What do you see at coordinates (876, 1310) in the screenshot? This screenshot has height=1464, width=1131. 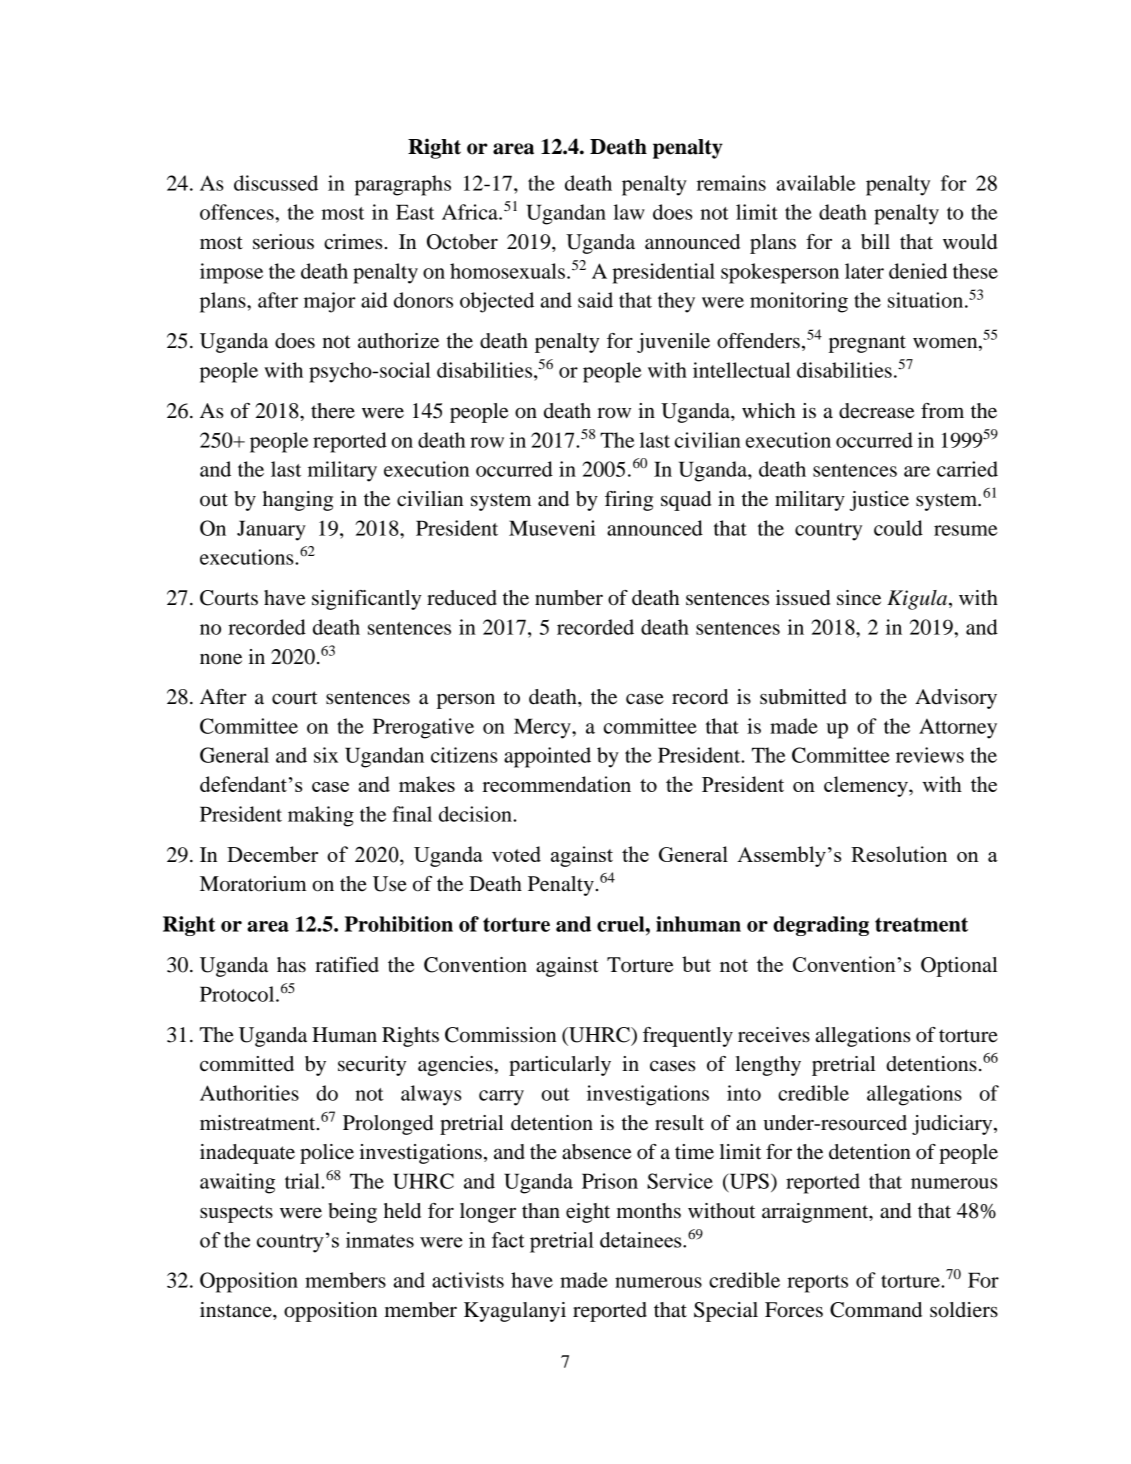 I see `Command` at bounding box center [876, 1310].
